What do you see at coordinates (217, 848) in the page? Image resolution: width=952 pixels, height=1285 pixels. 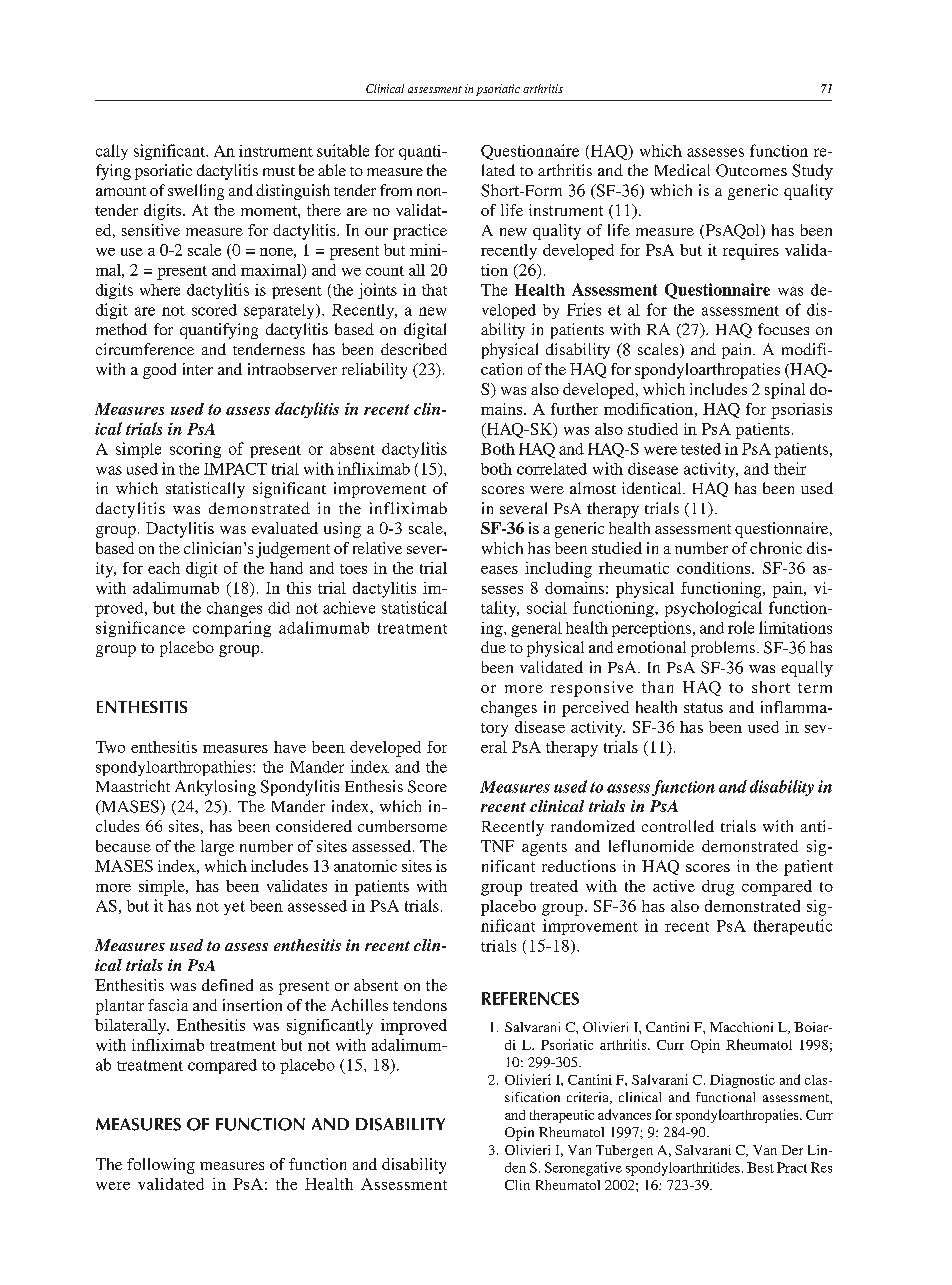 I see `large` at bounding box center [217, 848].
